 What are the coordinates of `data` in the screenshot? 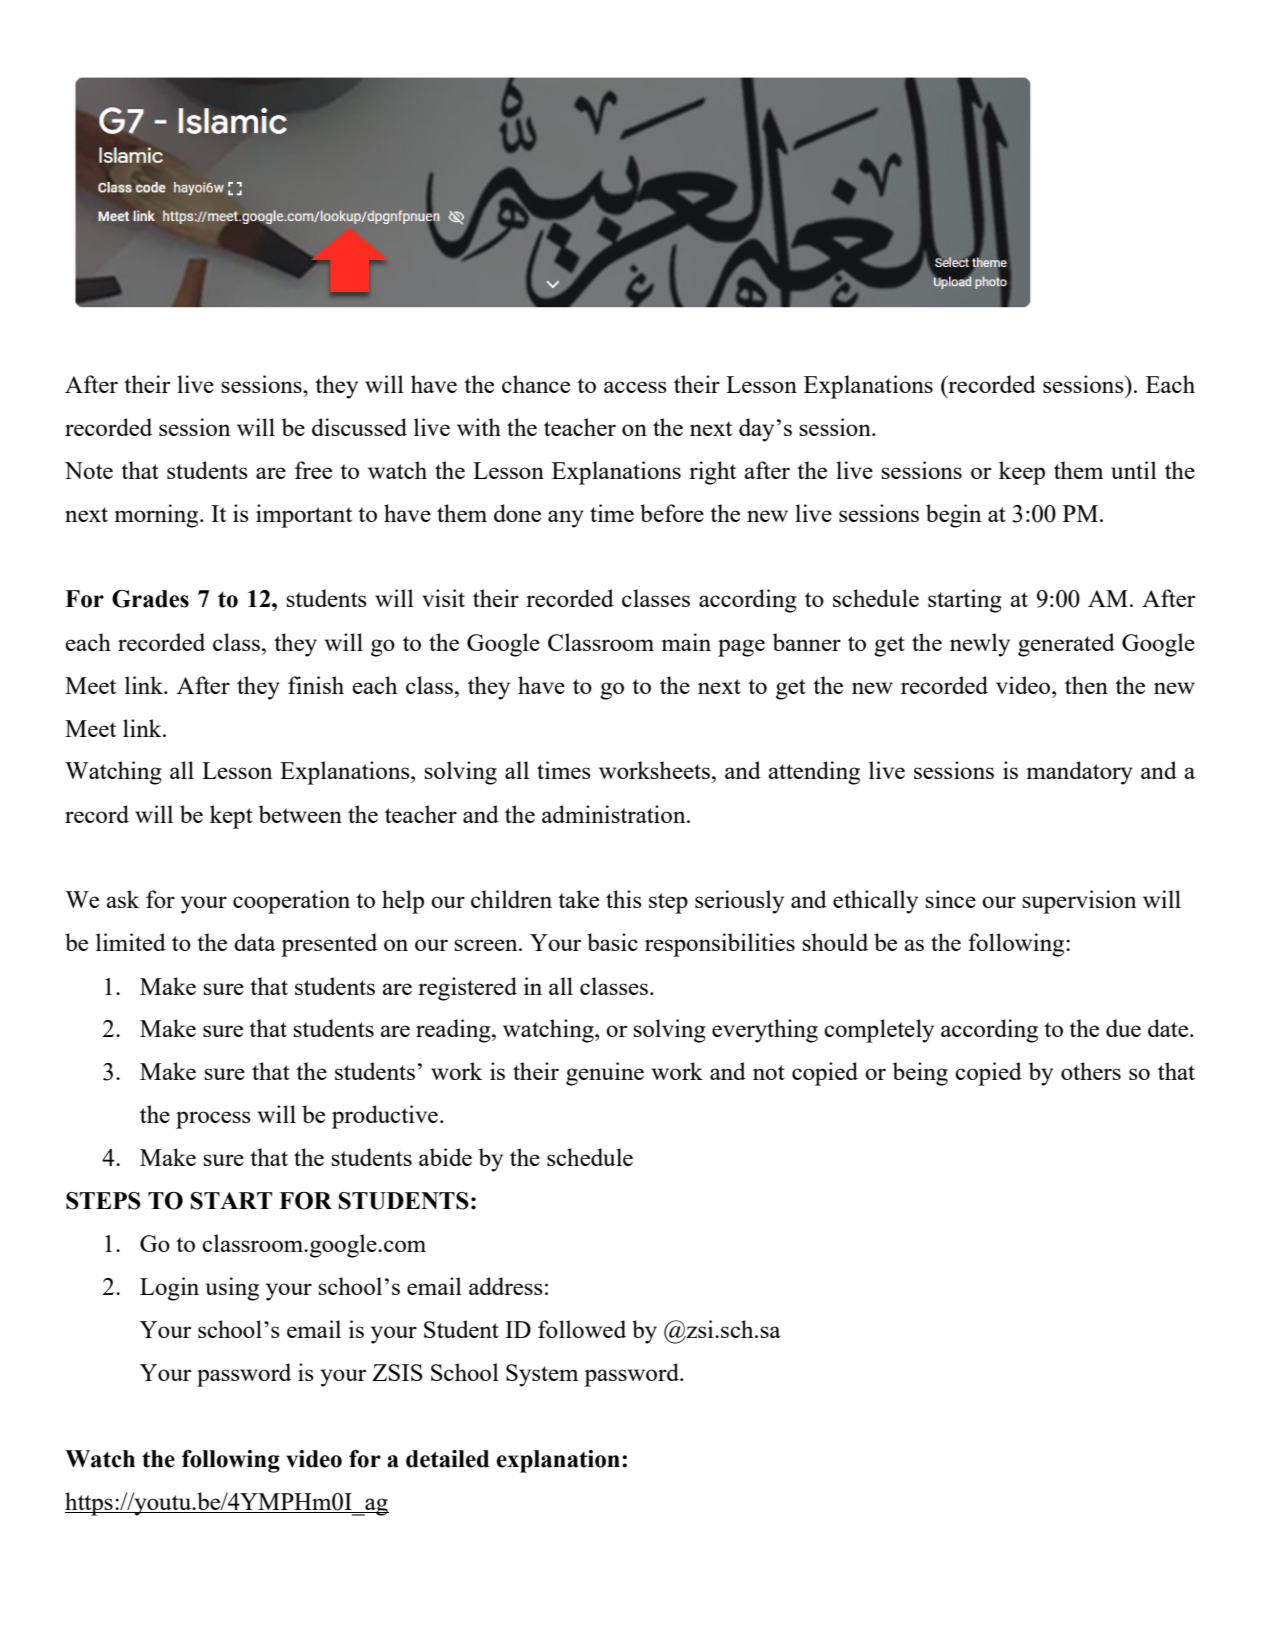 It's located at (255, 942).
